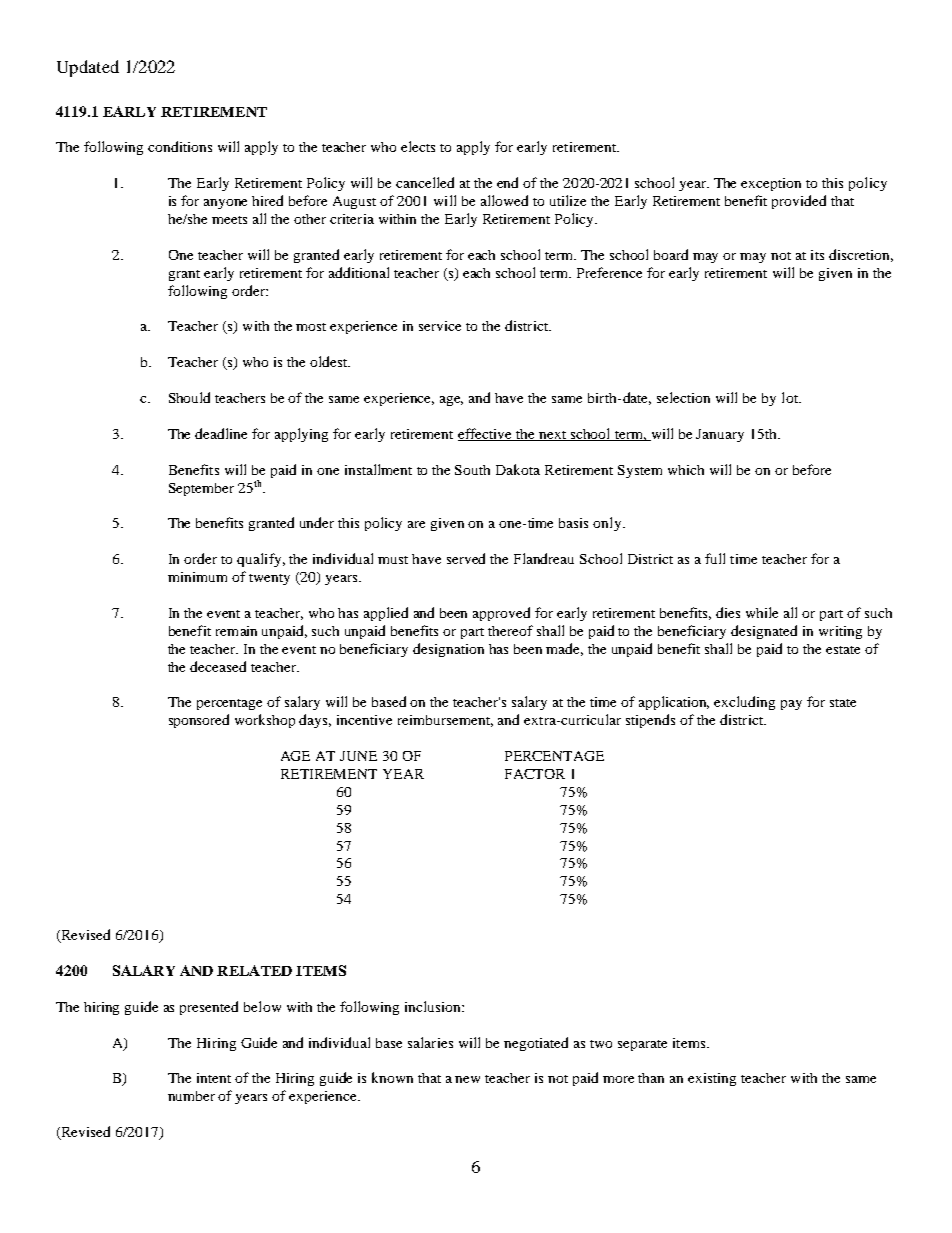 This page has height=1233, width=952. Describe the element at coordinates (720, 435) in the page. I see `January` at that location.
